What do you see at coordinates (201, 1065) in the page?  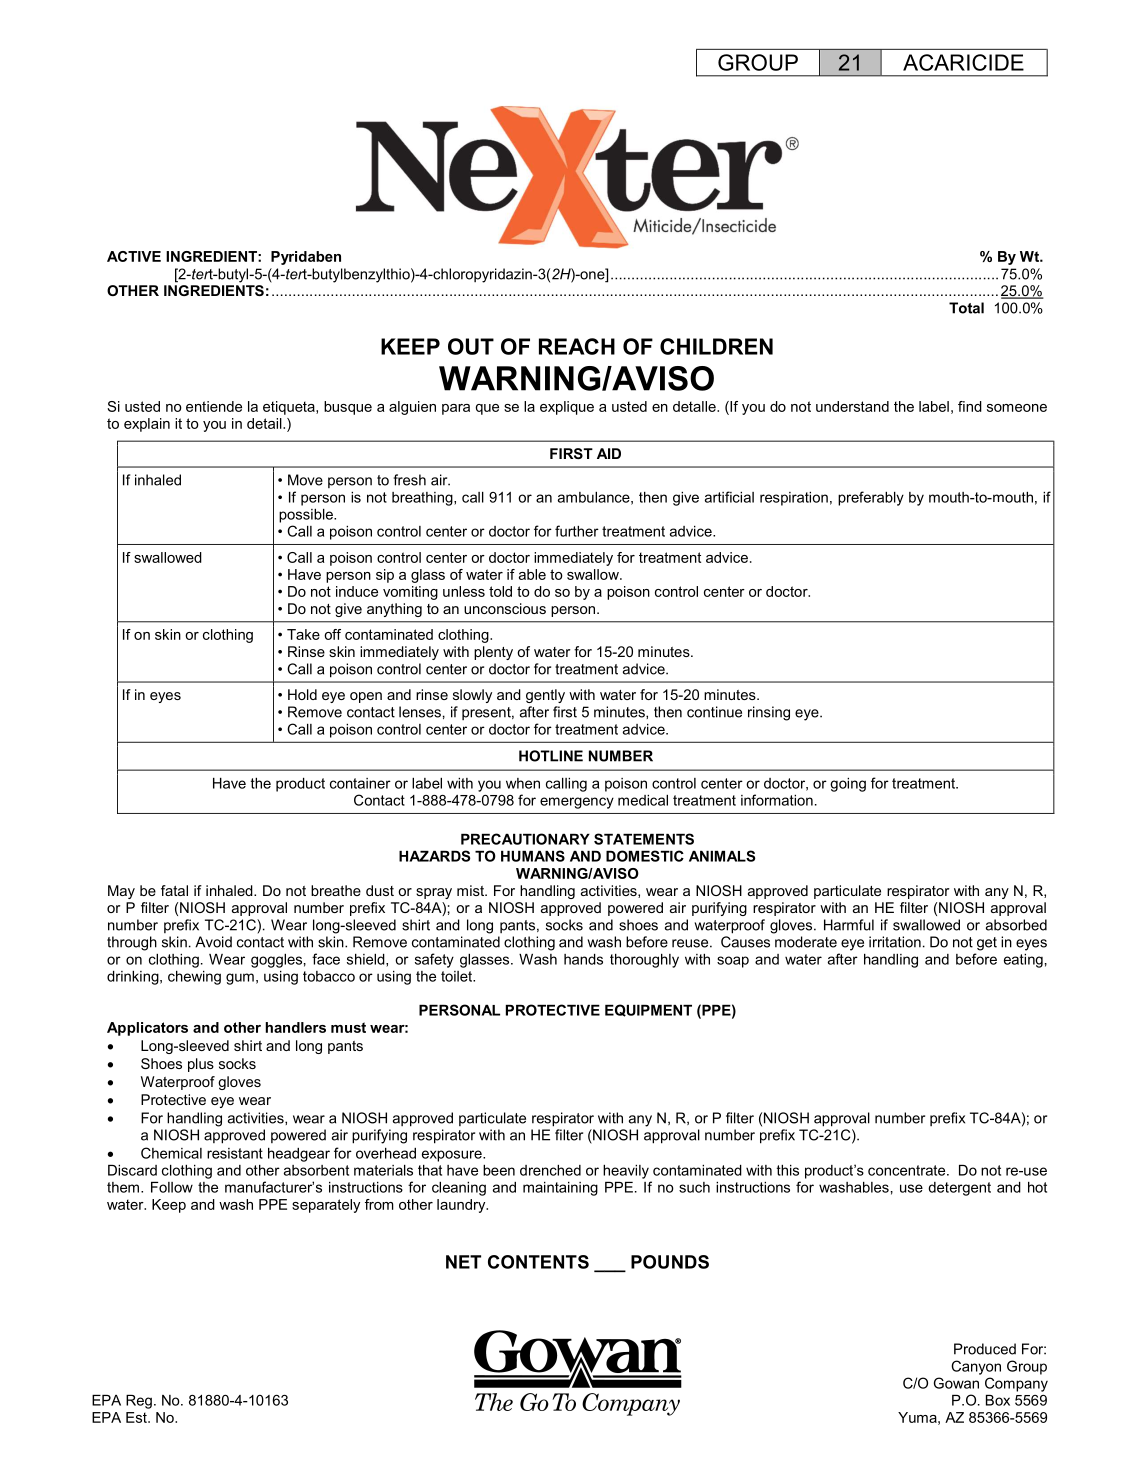 I see `plus` at bounding box center [201, 1065].
